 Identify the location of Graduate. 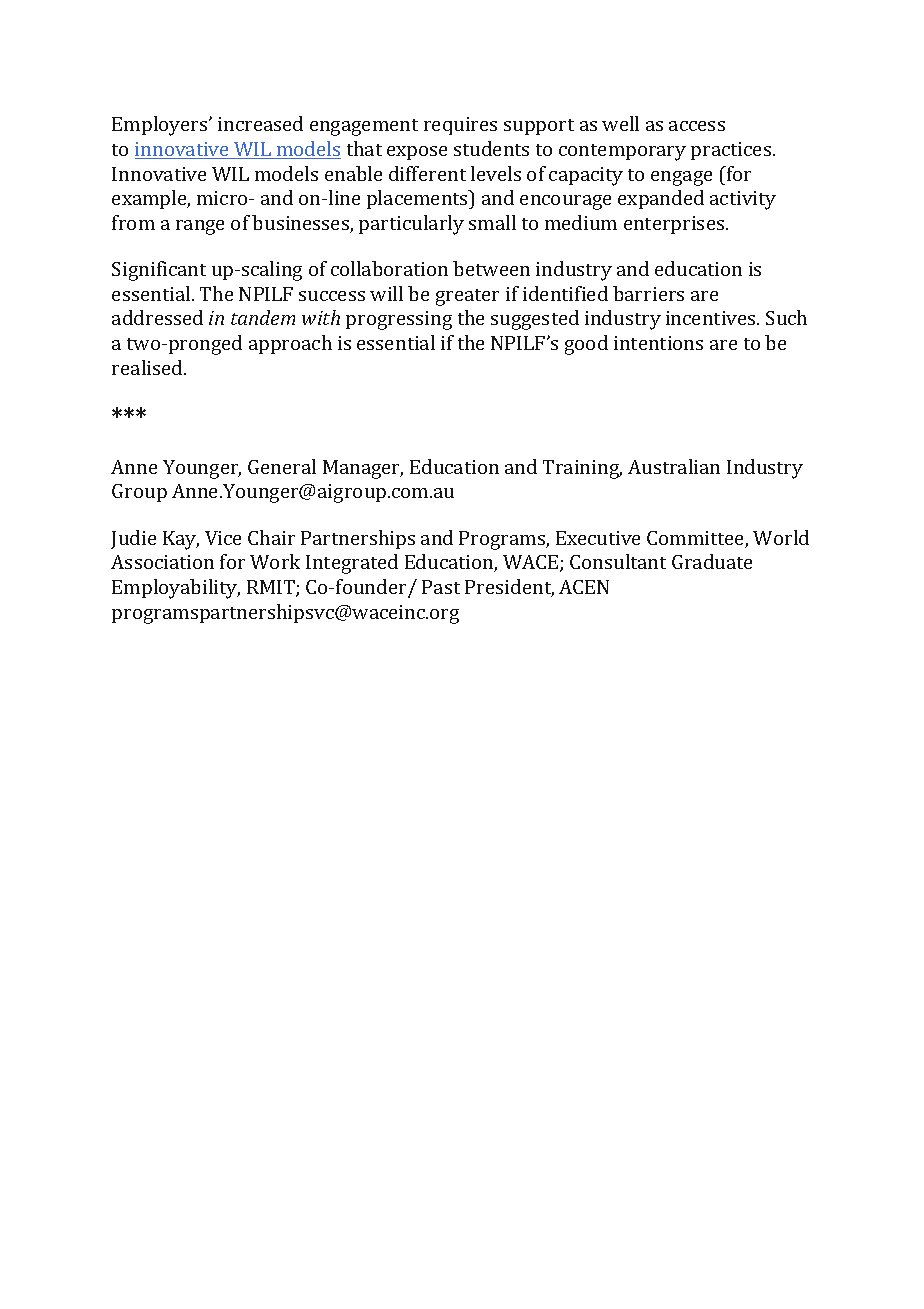
(712, 561).
